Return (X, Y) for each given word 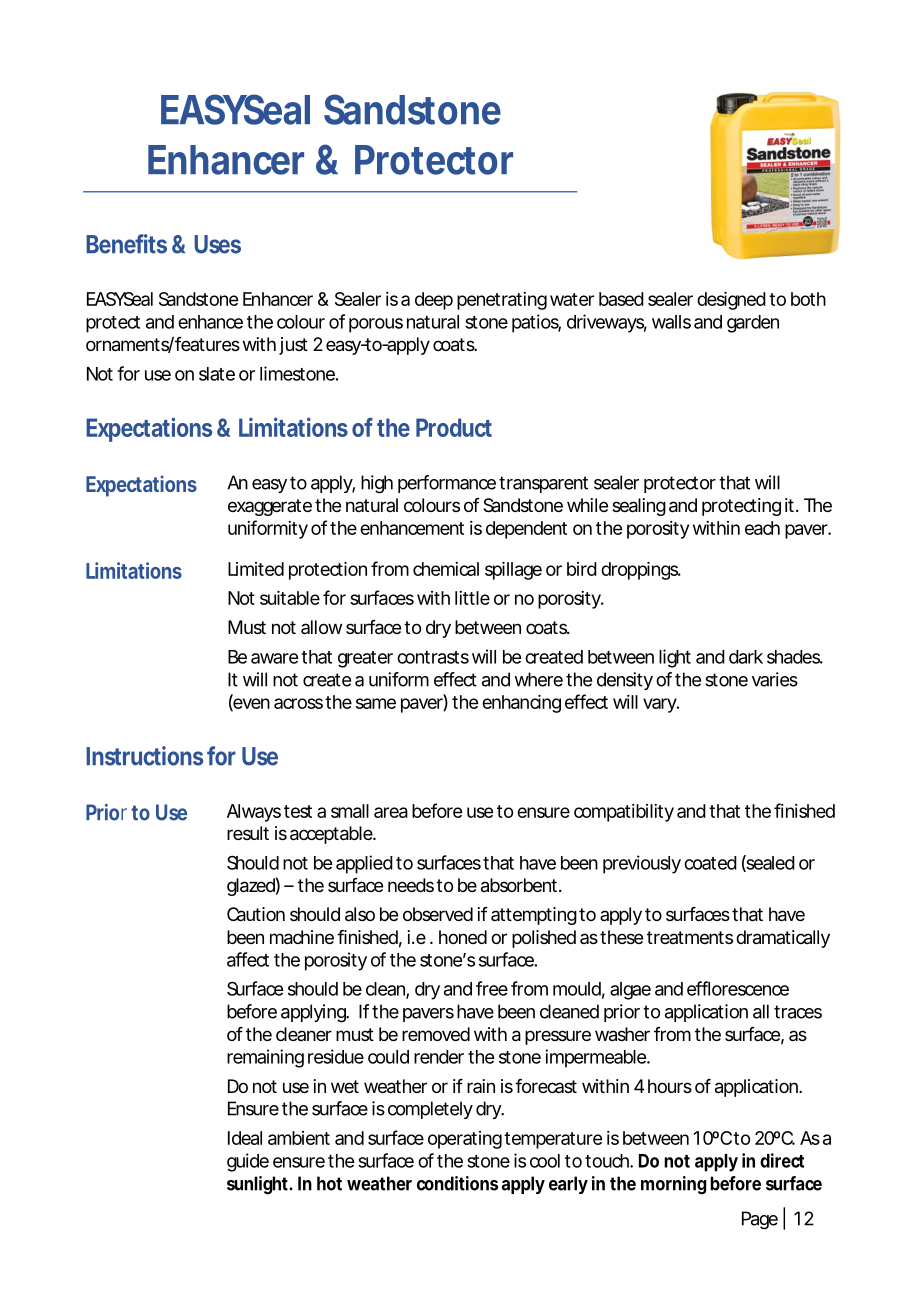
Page (760, 1220)
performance (447, 484)
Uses (217, 244)
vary (661, 705)
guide (248, 1162)
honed (463, 937)
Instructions (144, 756)
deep (434, 301)
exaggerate (270, 507)
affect (248, 959)
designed (731, 301)
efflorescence (738, 988)
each (762, 528)
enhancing (521, 704)
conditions (457, 1183)
